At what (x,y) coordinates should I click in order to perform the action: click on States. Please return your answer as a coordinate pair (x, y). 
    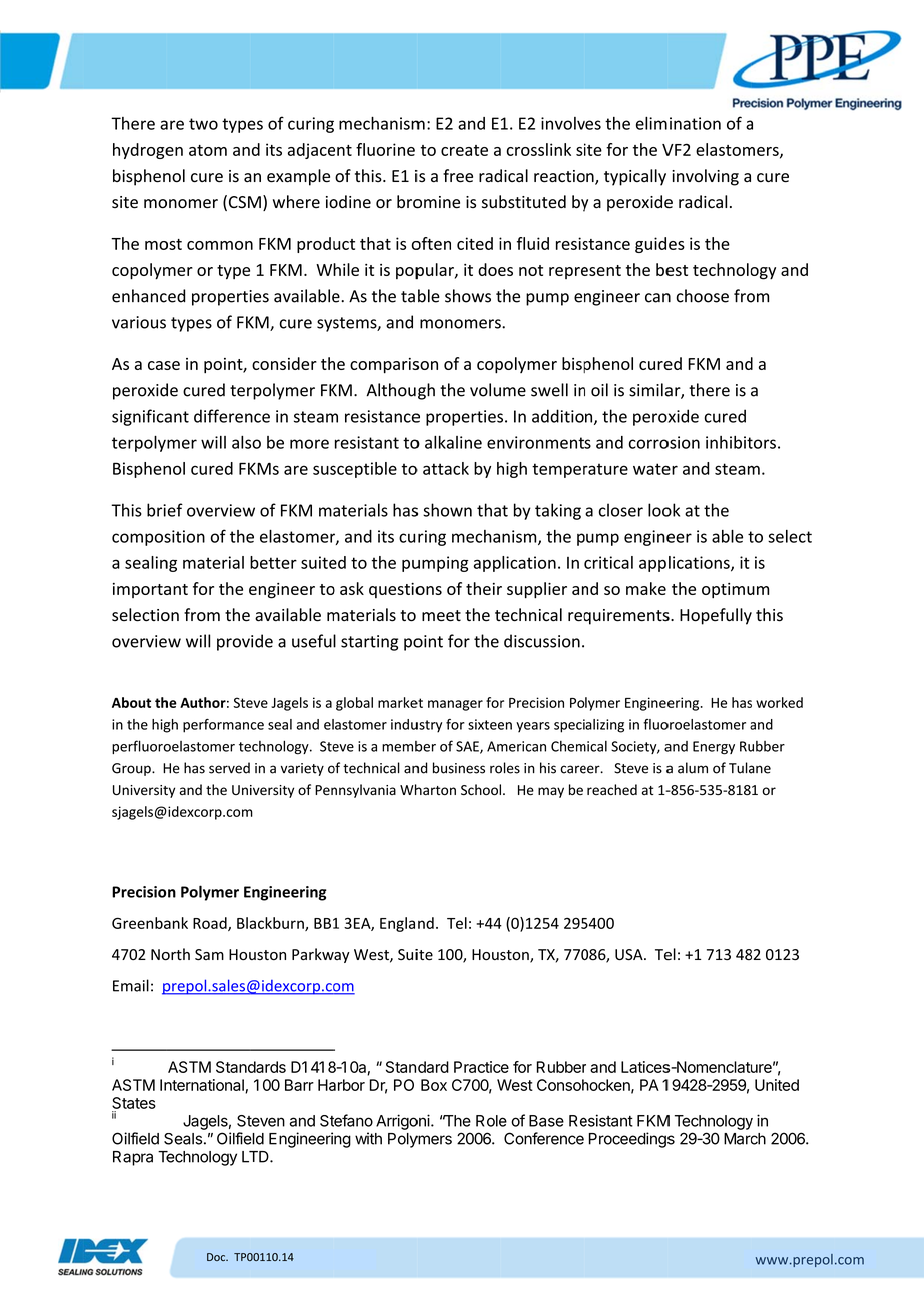
    Looking at the image, I should click on (134, 1103).
